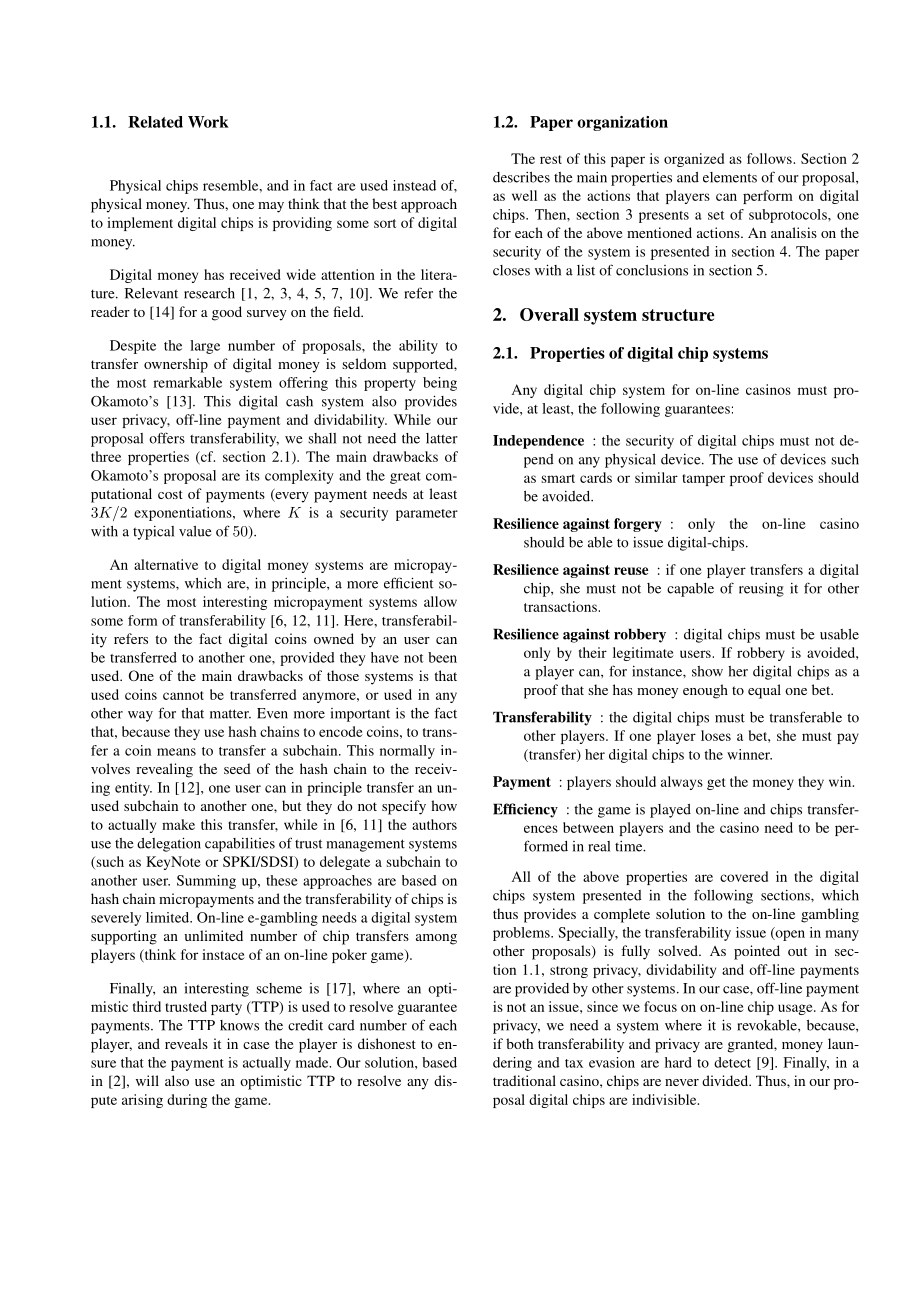 This image has height=1308, width=924. I want to click on alternative, so click(166, 564).
